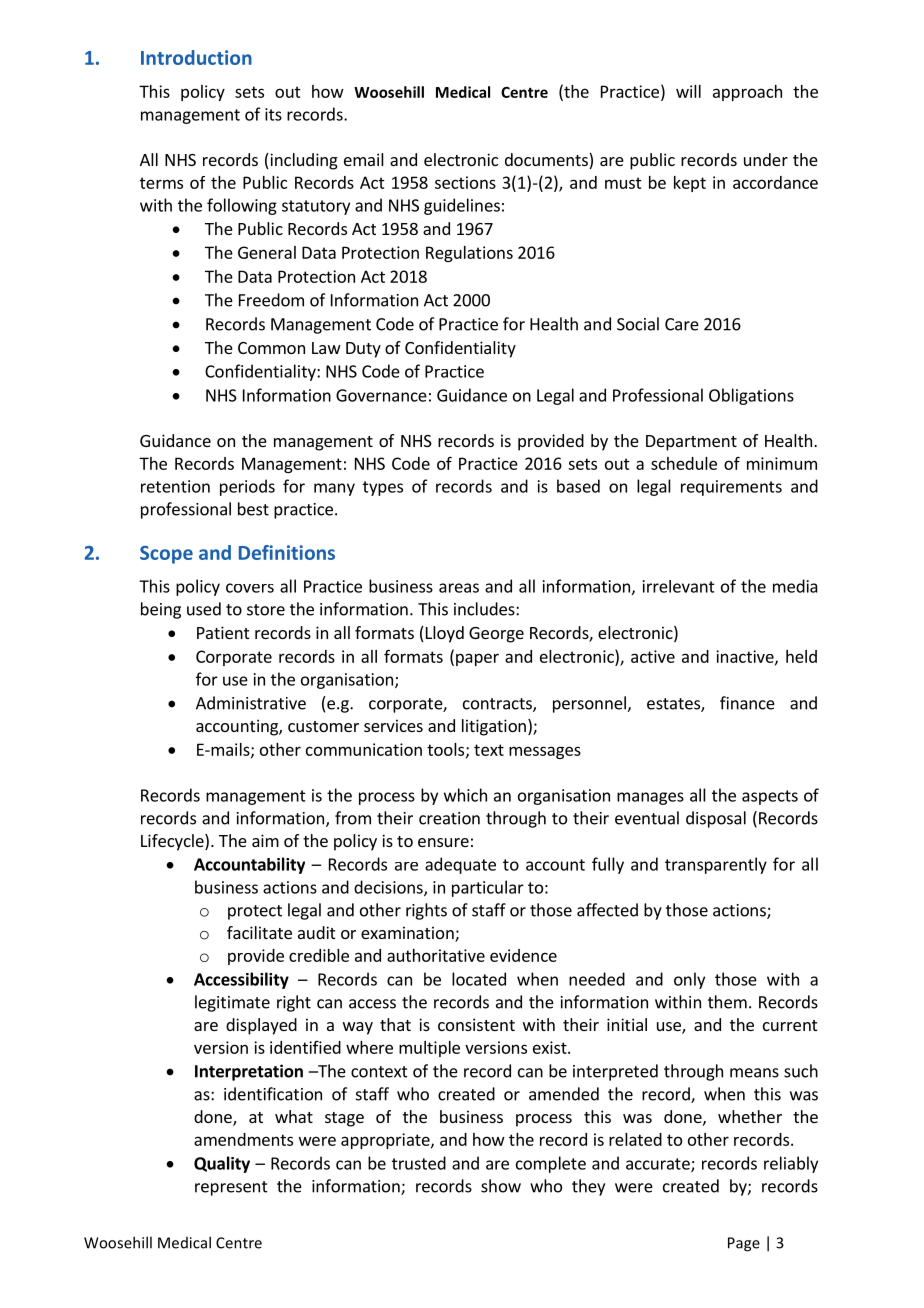  Describe the element at coordinates (223, 632) in the screenshot. I see `Patient` at that location.
